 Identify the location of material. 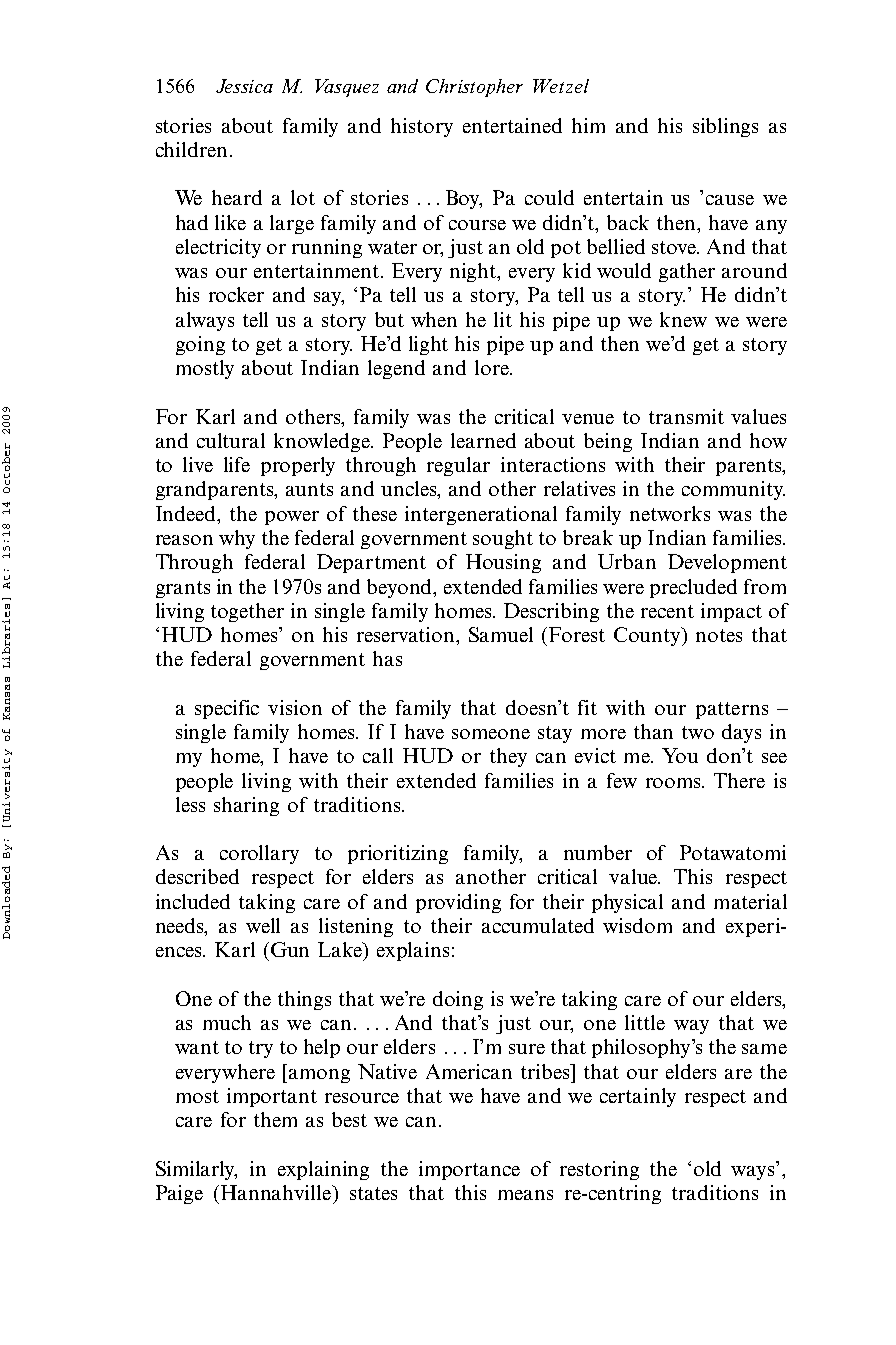
(750, 901).
